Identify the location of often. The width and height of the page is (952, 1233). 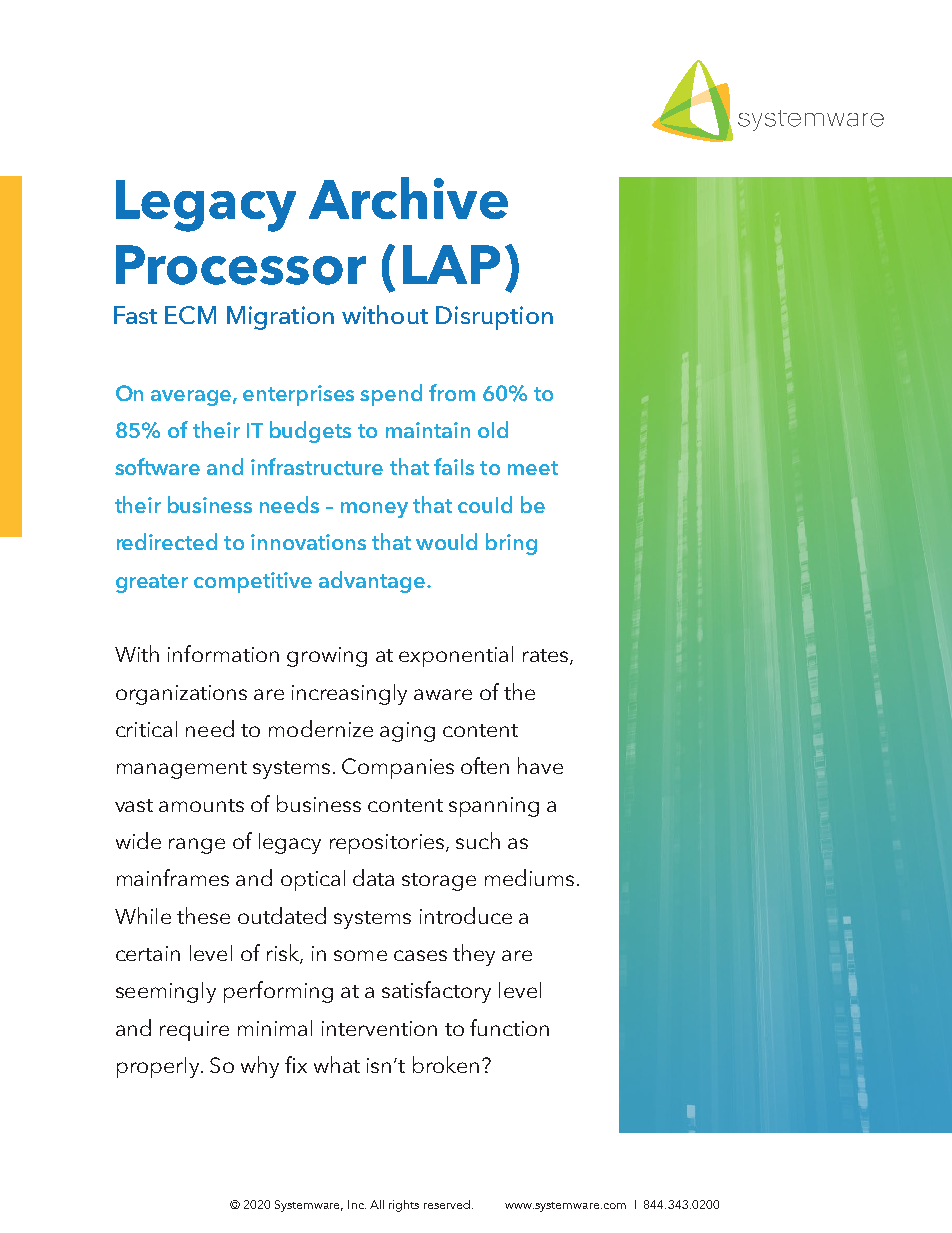
(485, 765).
